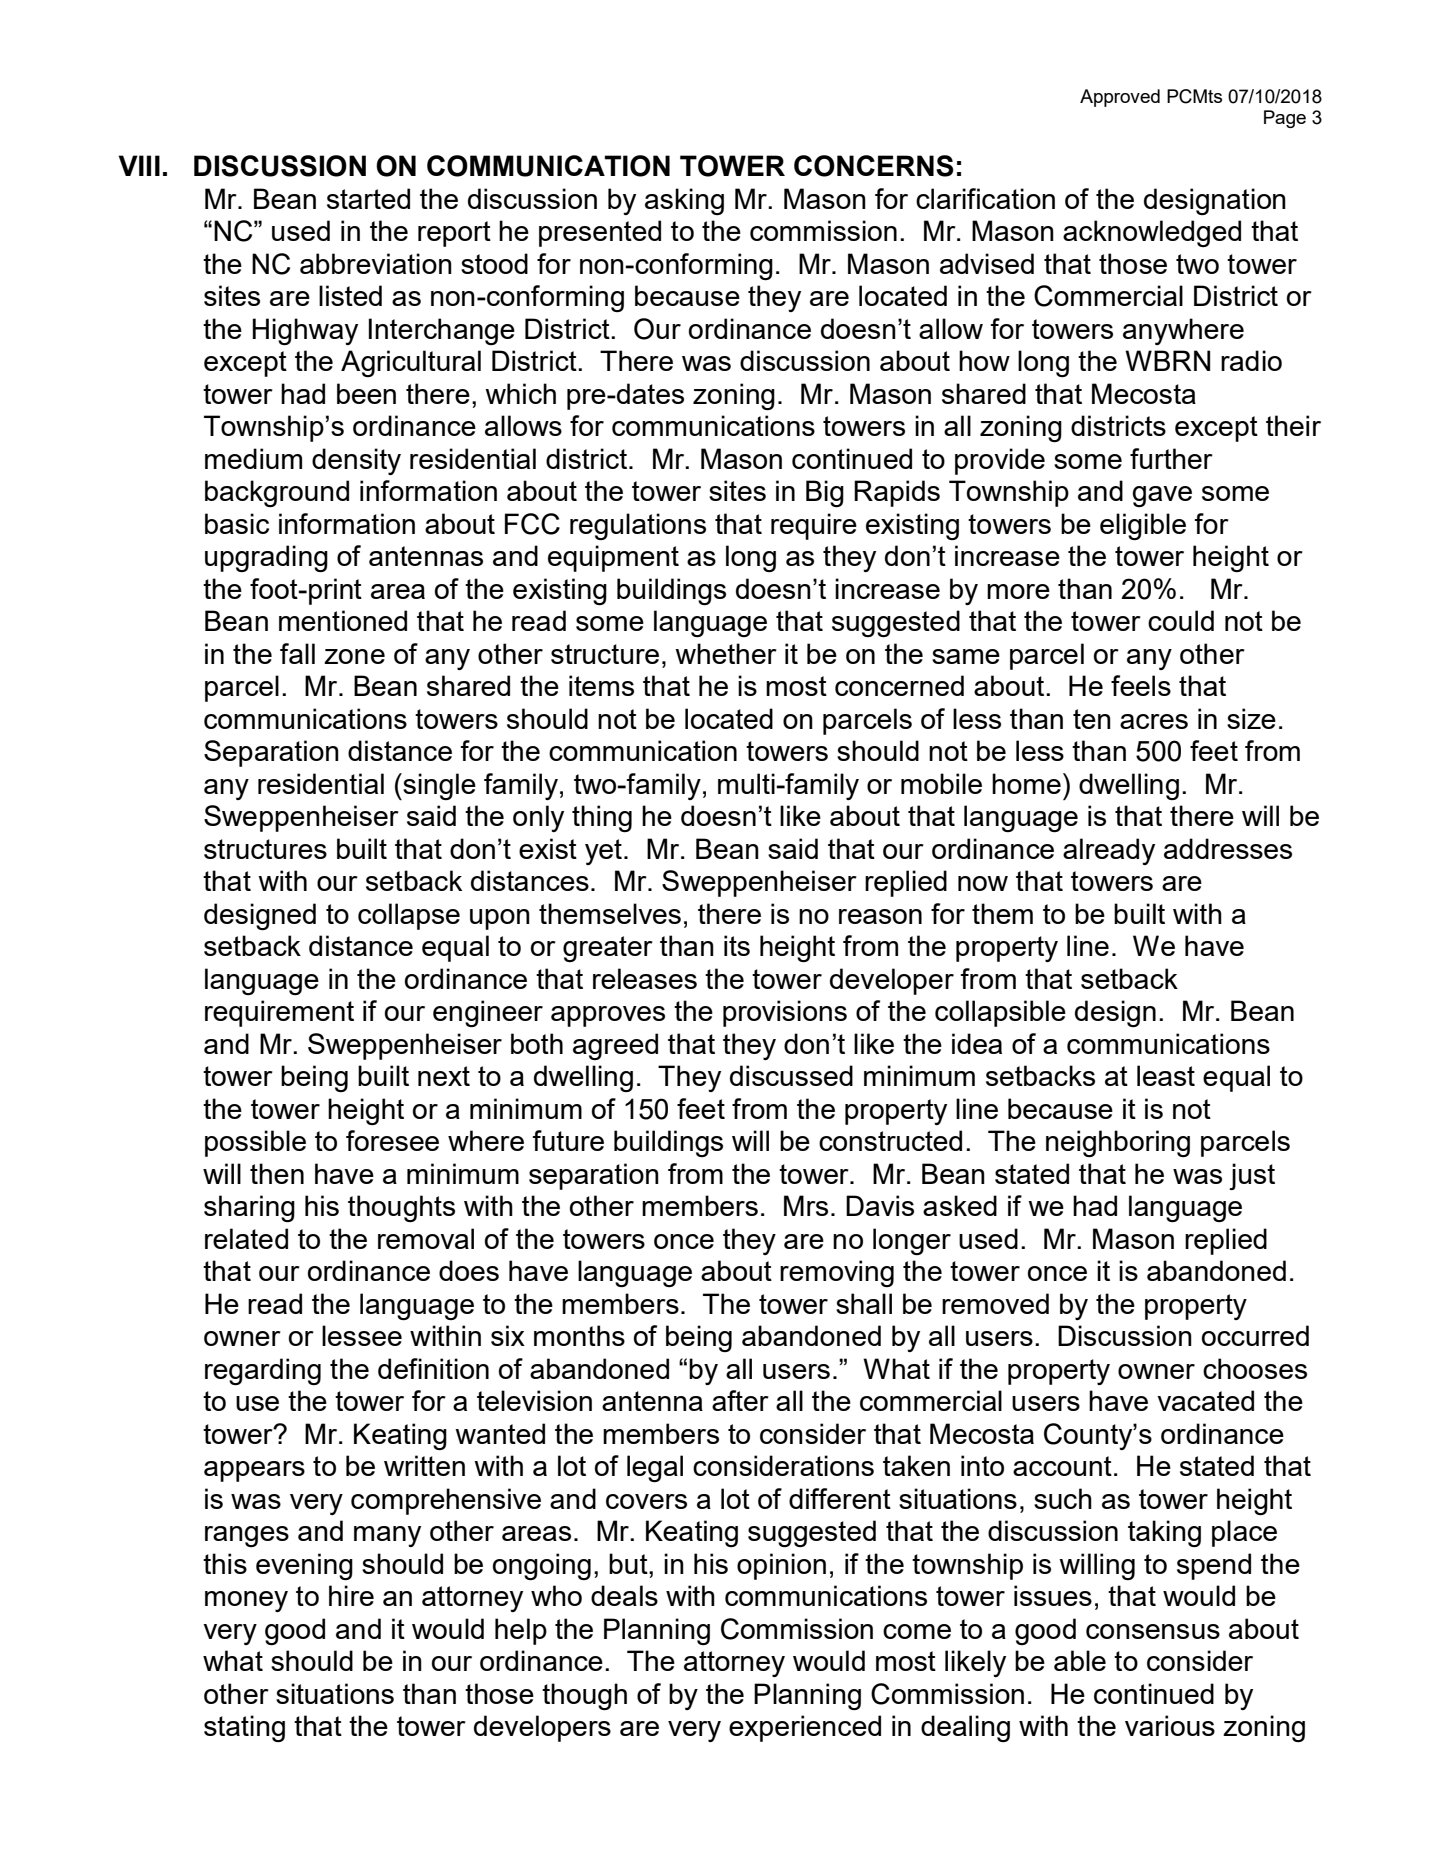 Image resolution: width=1441 pixels, height=1865 pixels. I want to click on regarding, so click(263, 1371).
